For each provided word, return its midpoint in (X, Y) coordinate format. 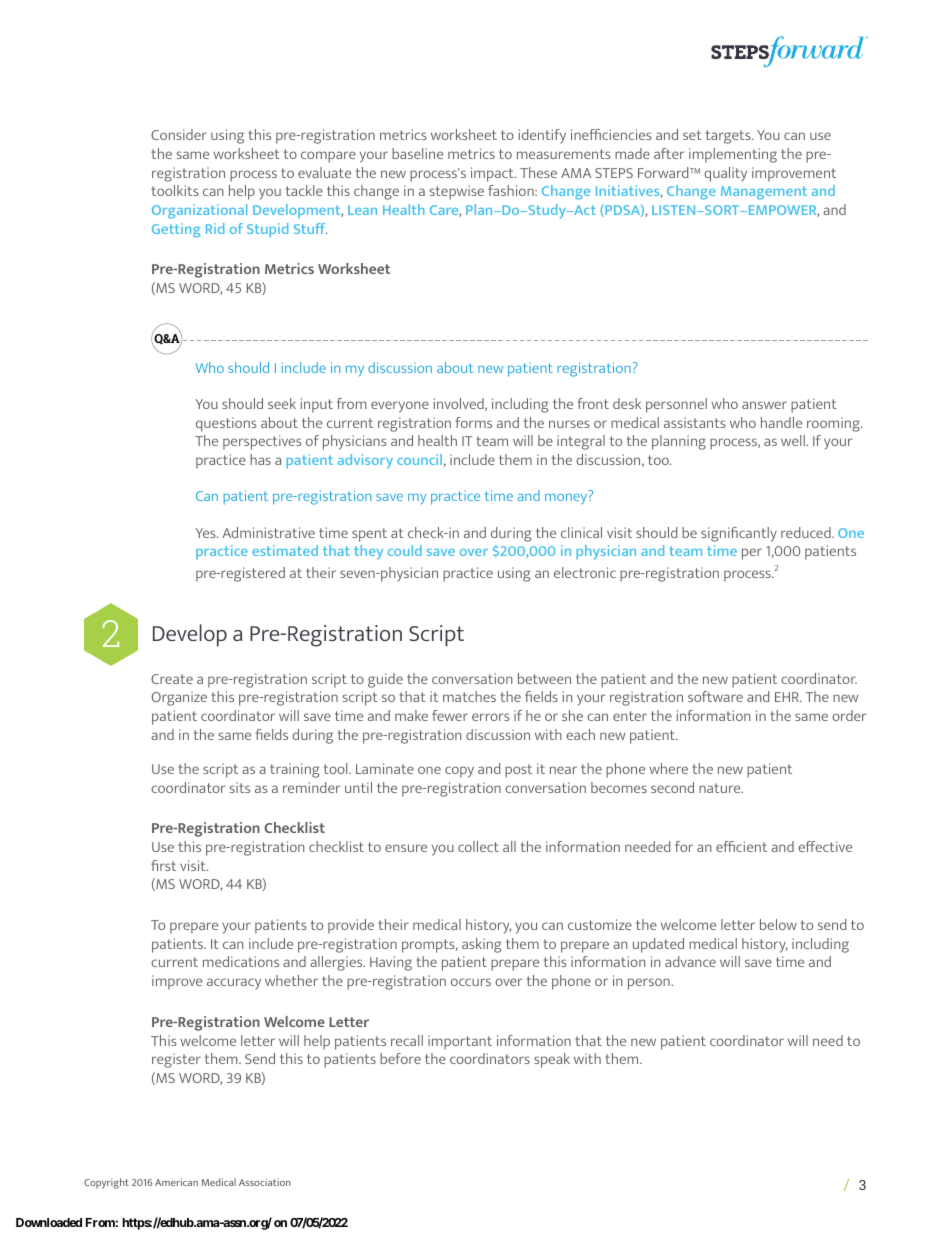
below (778, 924)
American (176, 1182)
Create (172, 679)
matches (469, 696)
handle (781, 422)
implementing (733, 155)
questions (226, 424)
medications (241, 961)
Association (265, 1182)
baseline (417, 153)
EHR (788, 697)
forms (474, 422)
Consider (179, 134)
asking (481, 945)
